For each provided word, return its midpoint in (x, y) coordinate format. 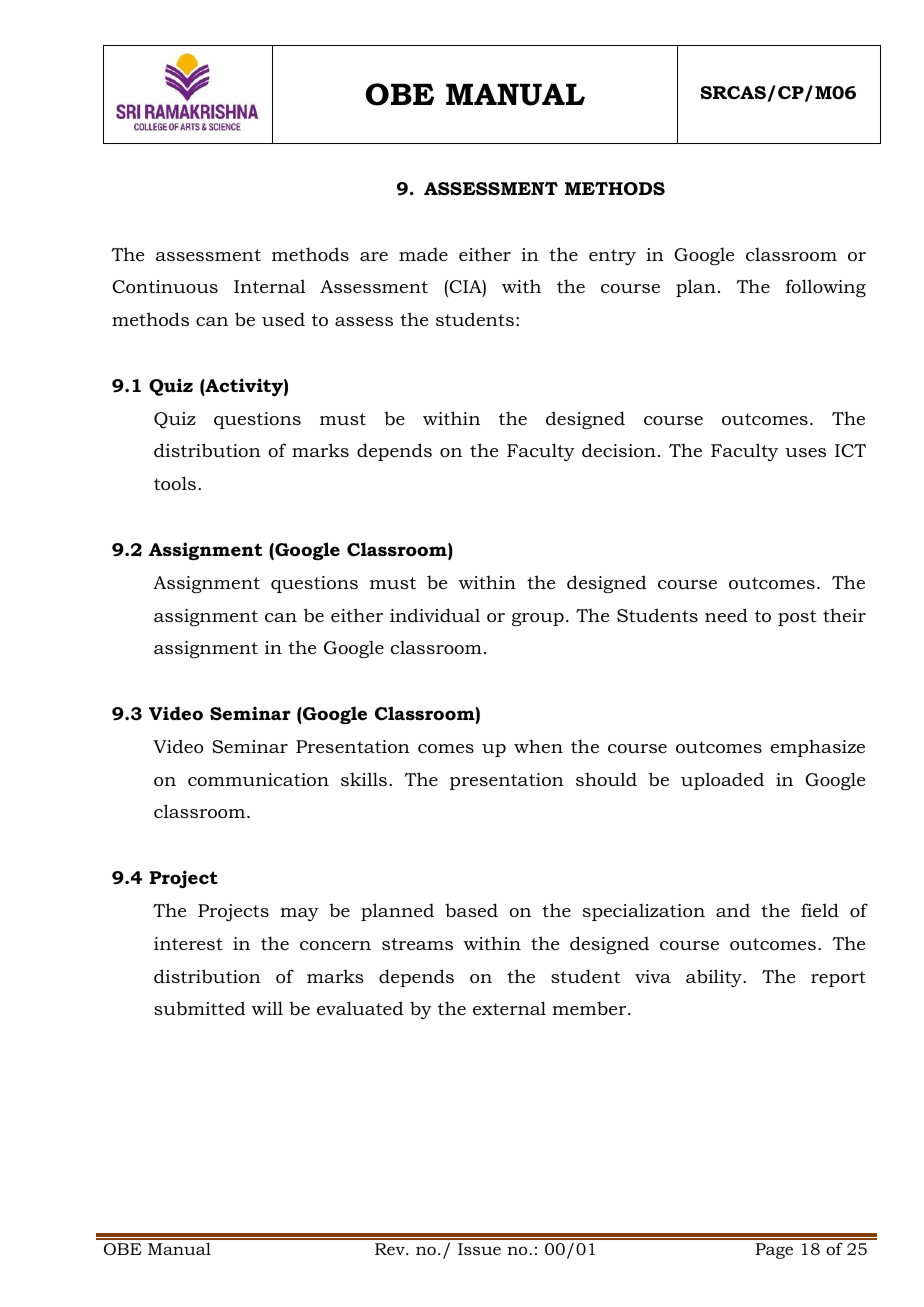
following (826, 288)
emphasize (818, 748)
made (423, 254)
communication (258, 780)
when (538, 746)
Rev (391, 1249)
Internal (270, 286)
